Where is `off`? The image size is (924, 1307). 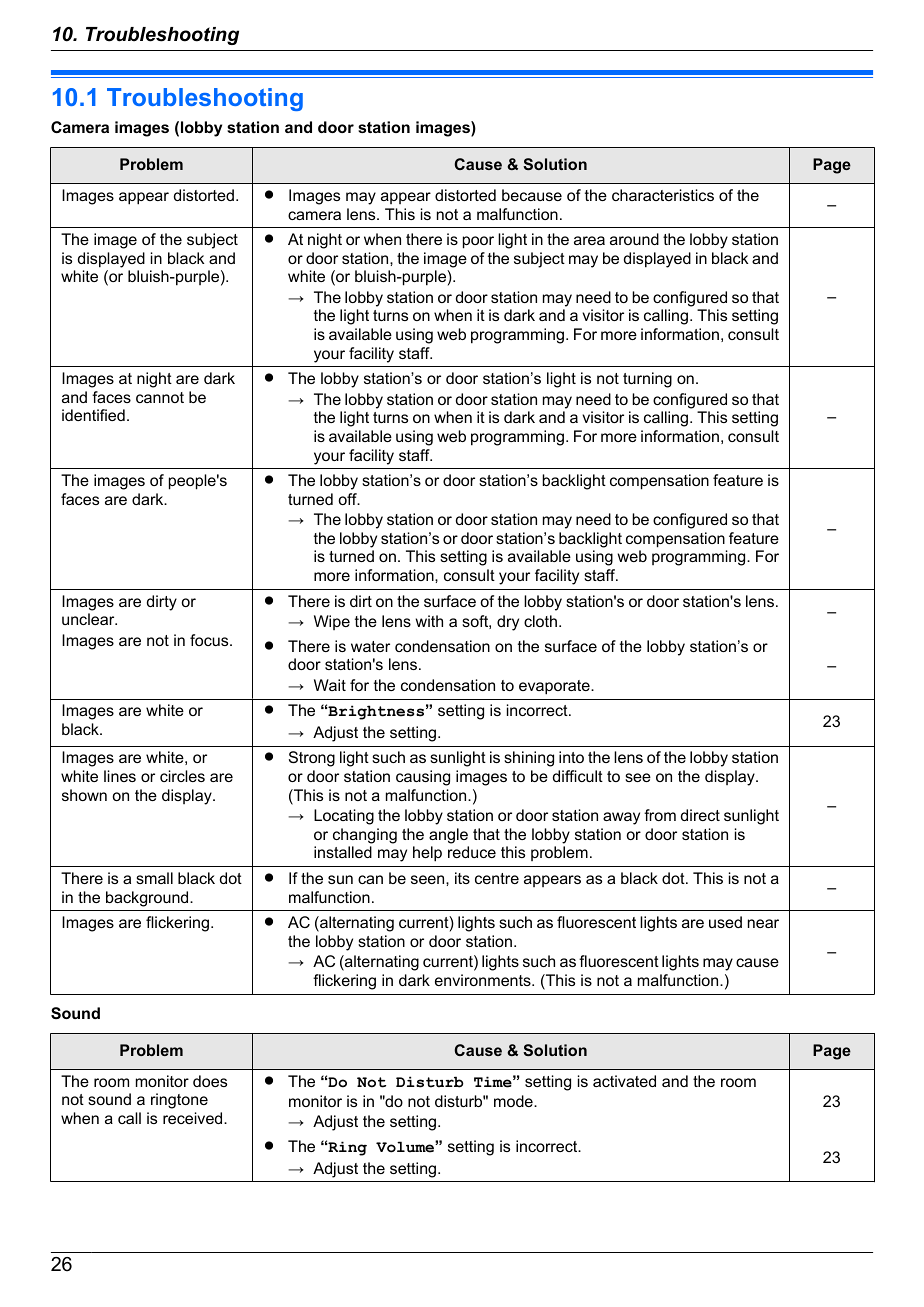 off is located at coordinates (348, 499).
